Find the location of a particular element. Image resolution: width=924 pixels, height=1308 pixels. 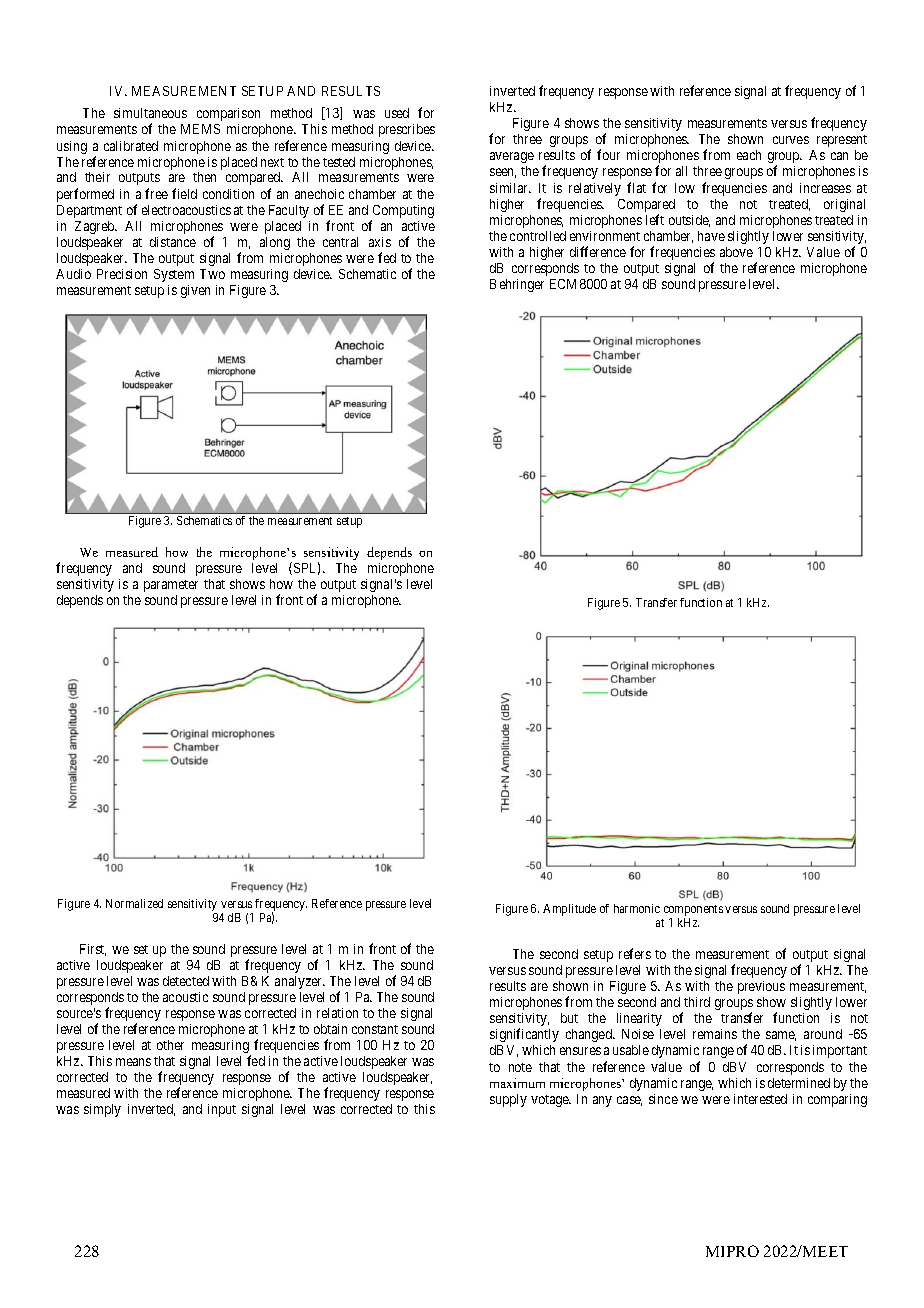

supply is located at coordinates (508, 1100).
